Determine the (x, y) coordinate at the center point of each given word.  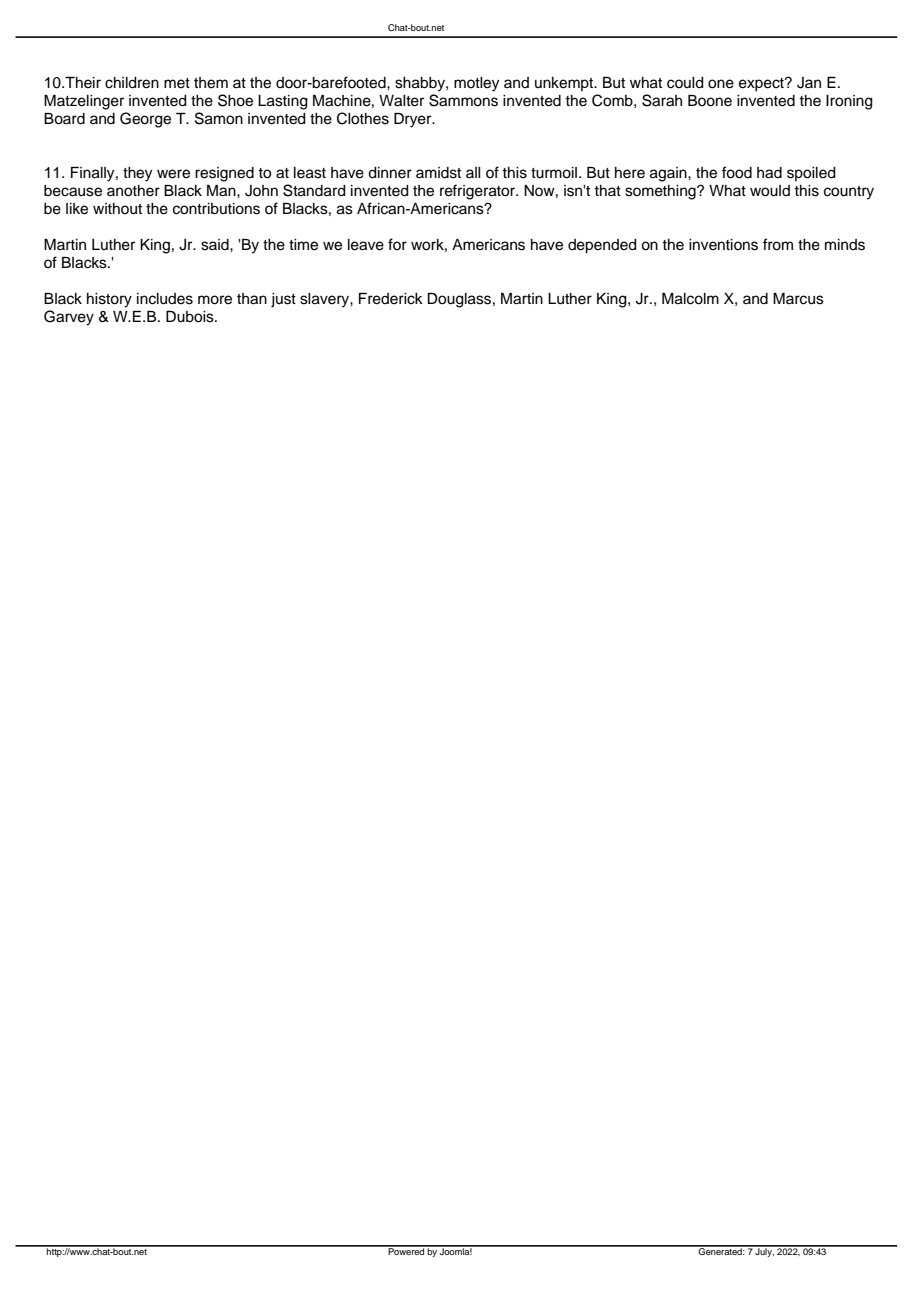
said (216, 245)
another (133, 191)
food (737, 172)
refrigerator (479, 192)
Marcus (798, 299)
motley (476, 84)
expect (762, 85)
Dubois (191, 317)
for (397, 244)
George (145, 120)
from (778, 244)
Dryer (414, 120)
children (132, 83)
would (770, 191)
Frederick (391, 299)
